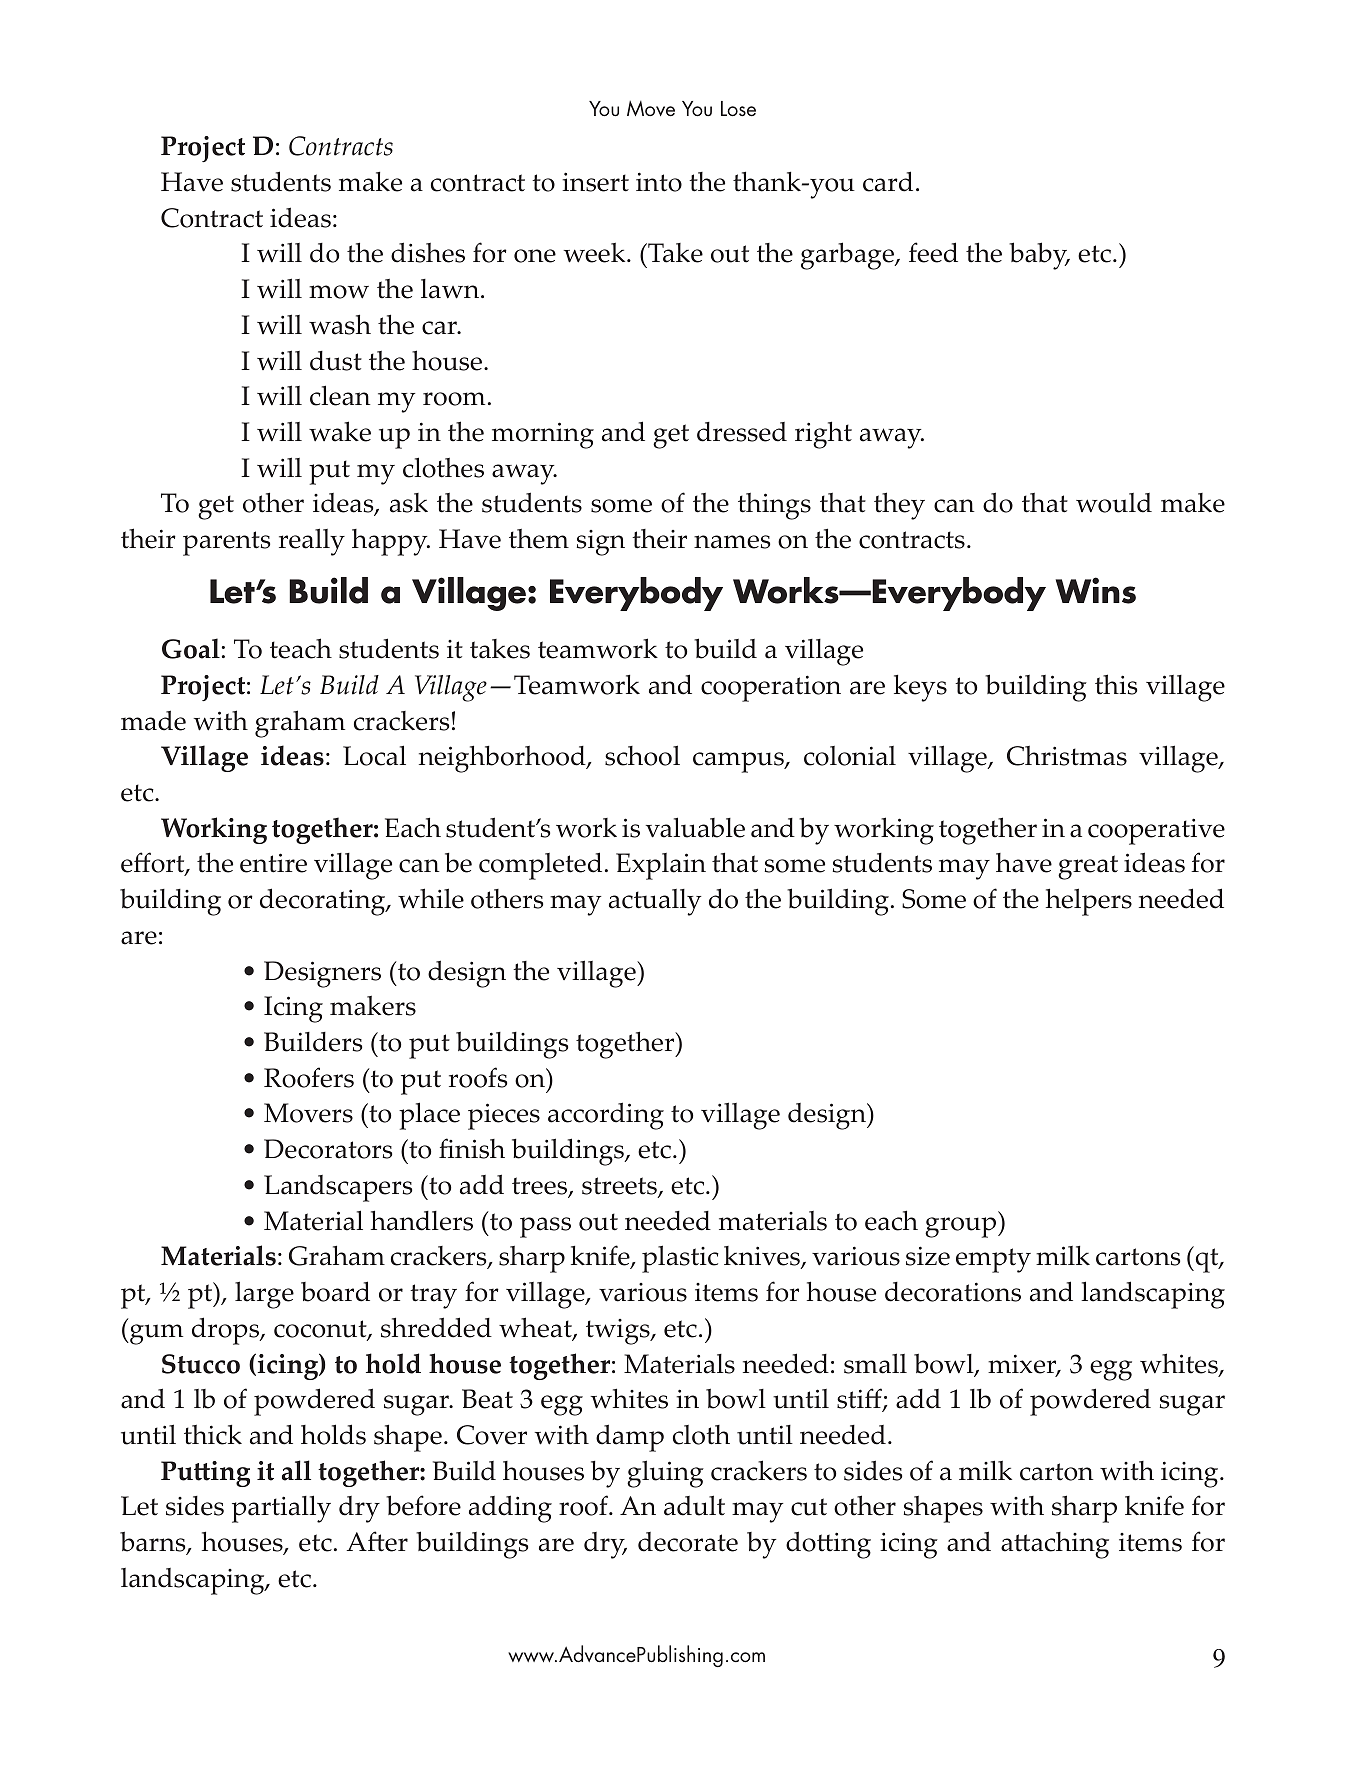 This screenshot has width=1366, height=1768. I want to click on mow, so click(339, 292).
